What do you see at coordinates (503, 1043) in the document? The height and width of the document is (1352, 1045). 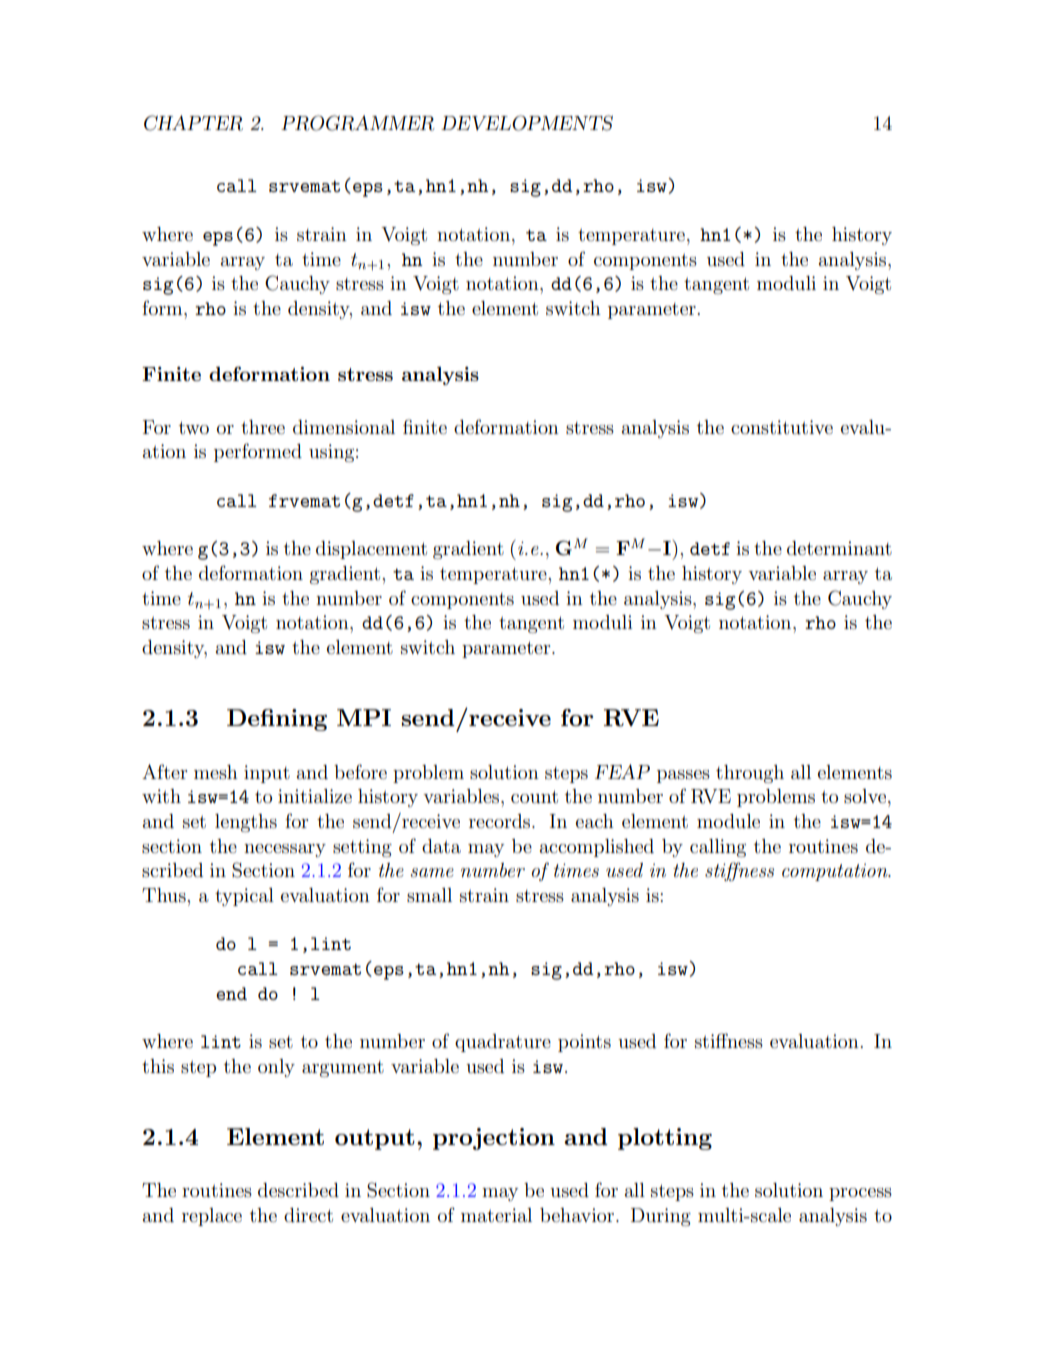 I see `quadrature` at bounding box center [503, 1043].
